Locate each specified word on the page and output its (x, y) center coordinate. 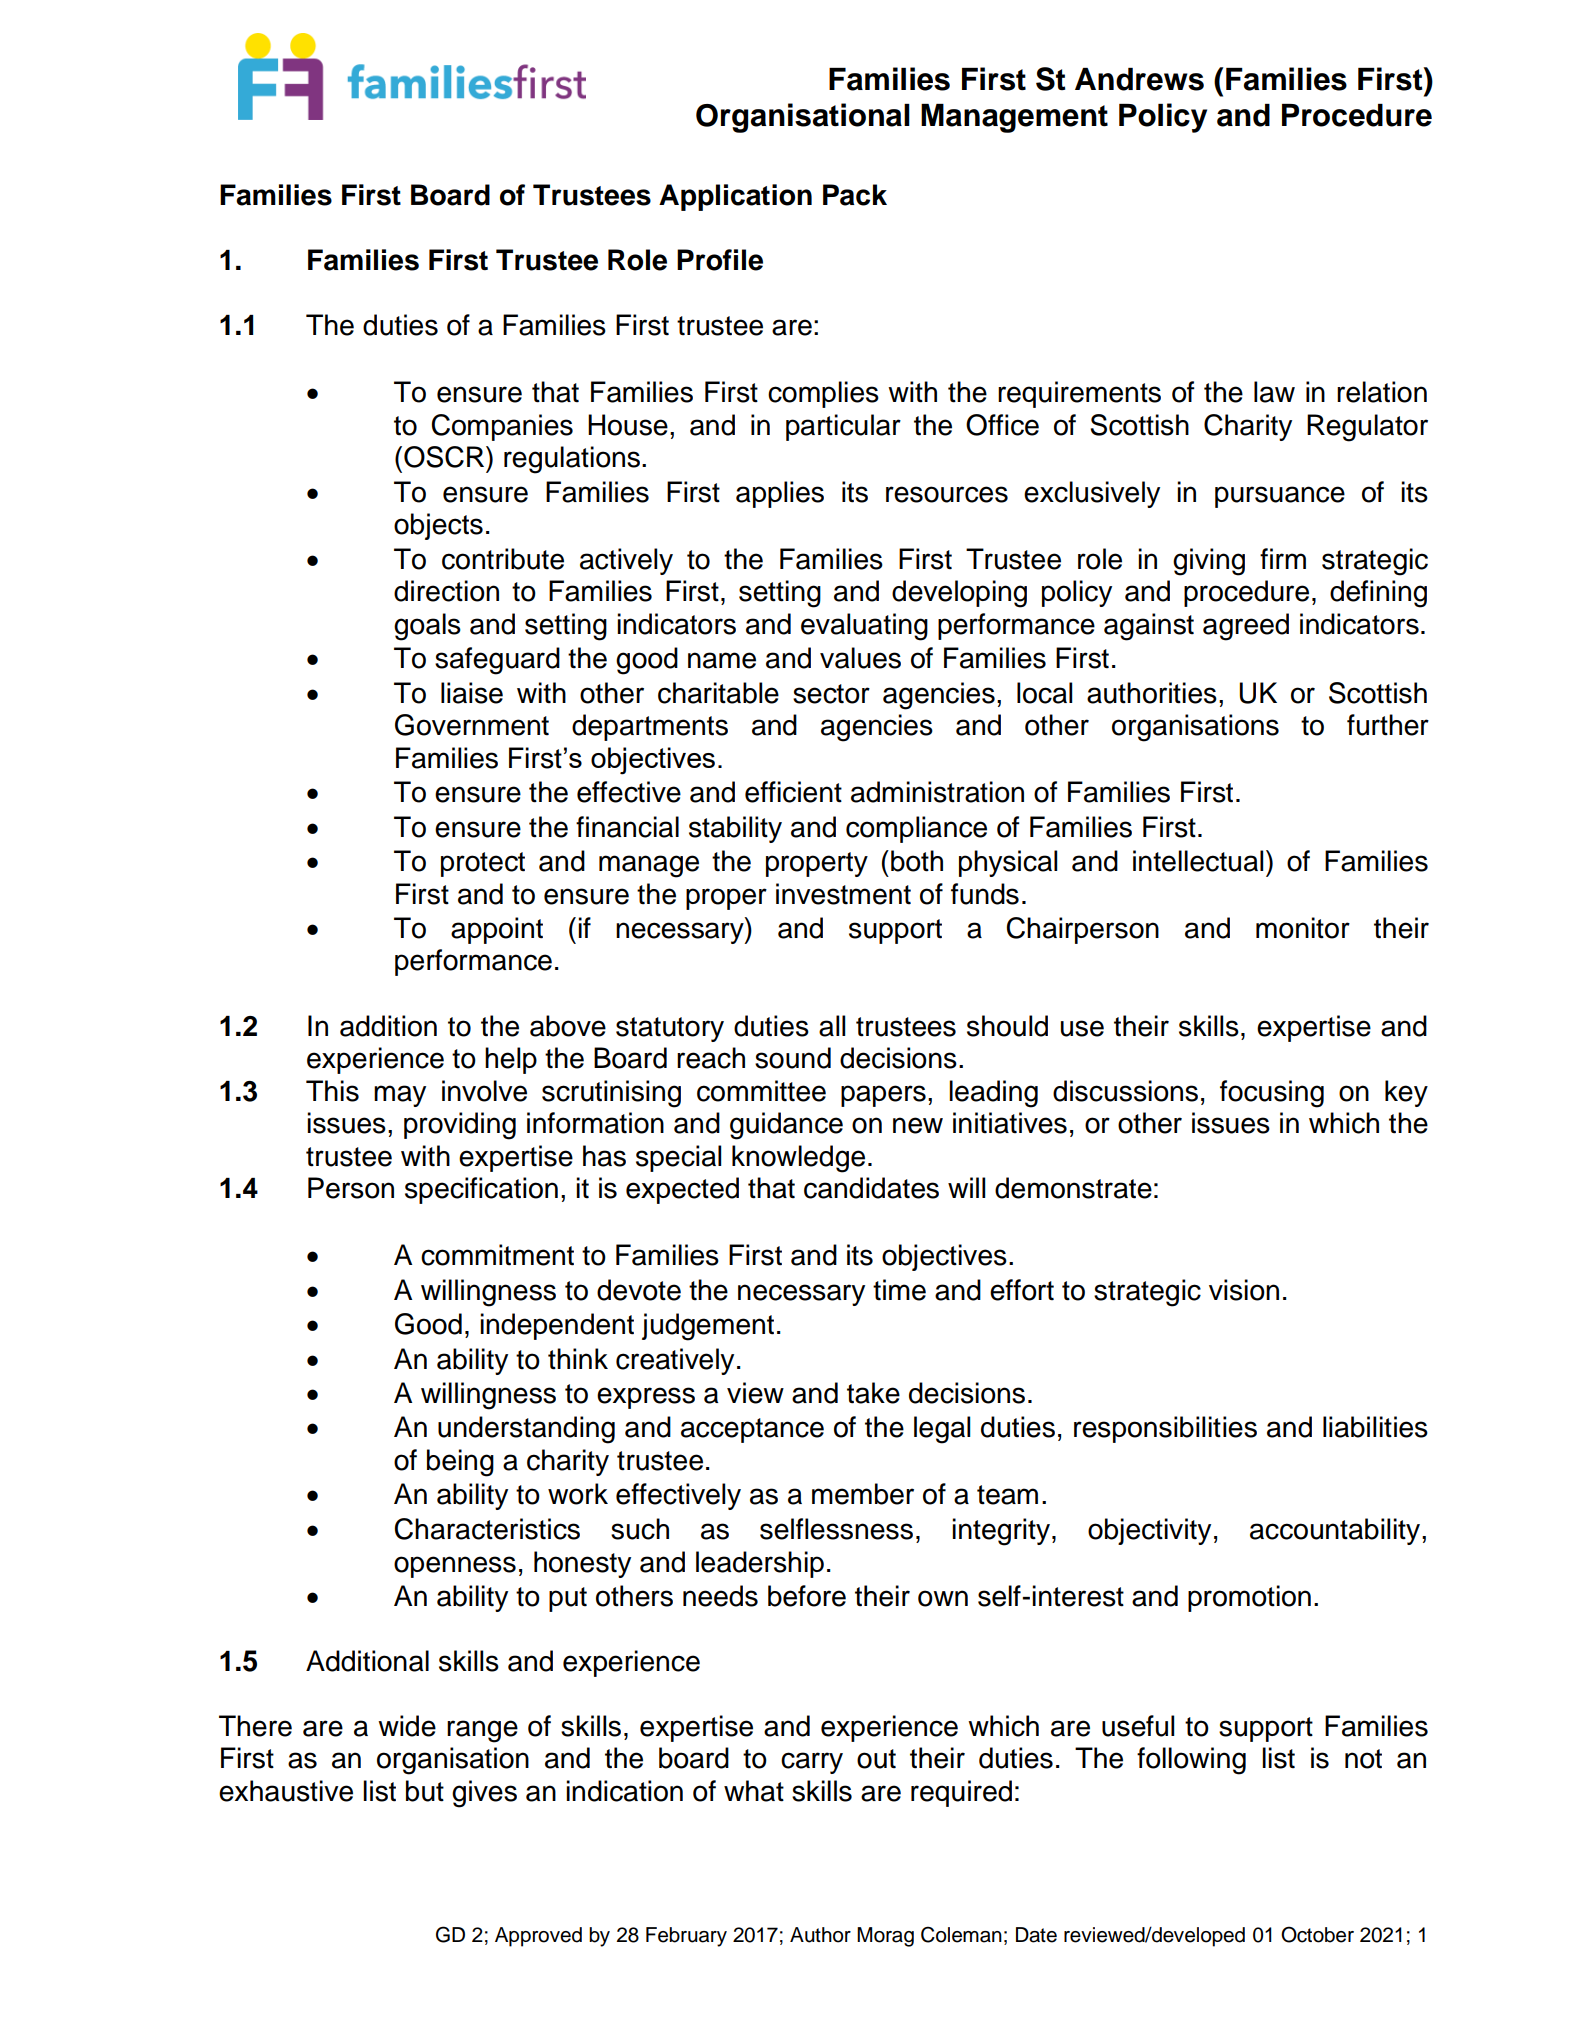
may (400, 1096)
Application (735, 197)
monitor (1303, 928)
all (832, 1026)
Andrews (1139, 79)
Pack (855, 195)
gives (484, 1794)
